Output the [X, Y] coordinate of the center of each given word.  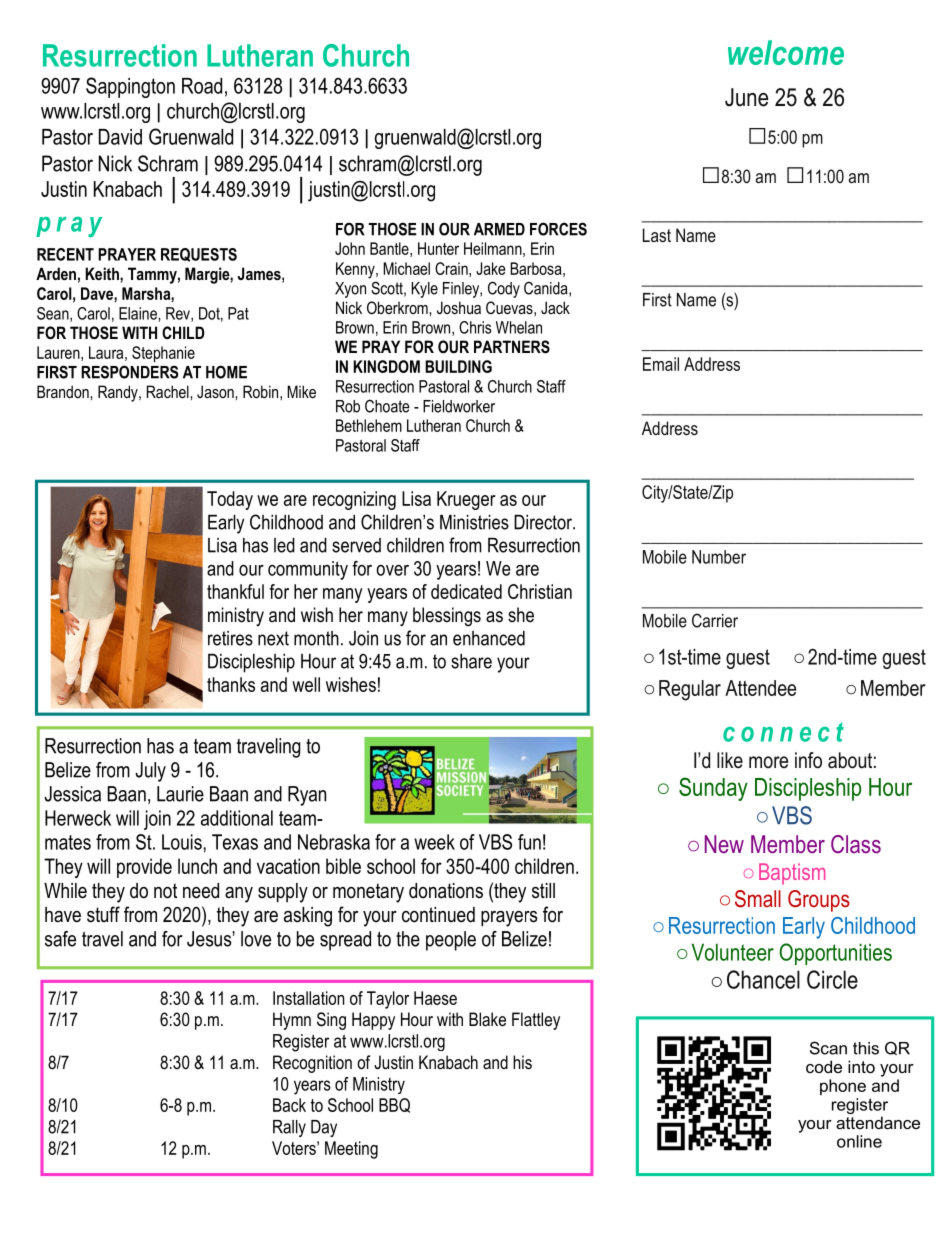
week [434, 842]
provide [144, 868]
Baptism [792, 874]
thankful [235, 591]
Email [661, 364]
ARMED [499, 229]
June [746, 97]
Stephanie [163, 354]
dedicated [466, 591]
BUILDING [458, 366]
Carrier [715, 620]
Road [202, 86]
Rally [289, 1128]
